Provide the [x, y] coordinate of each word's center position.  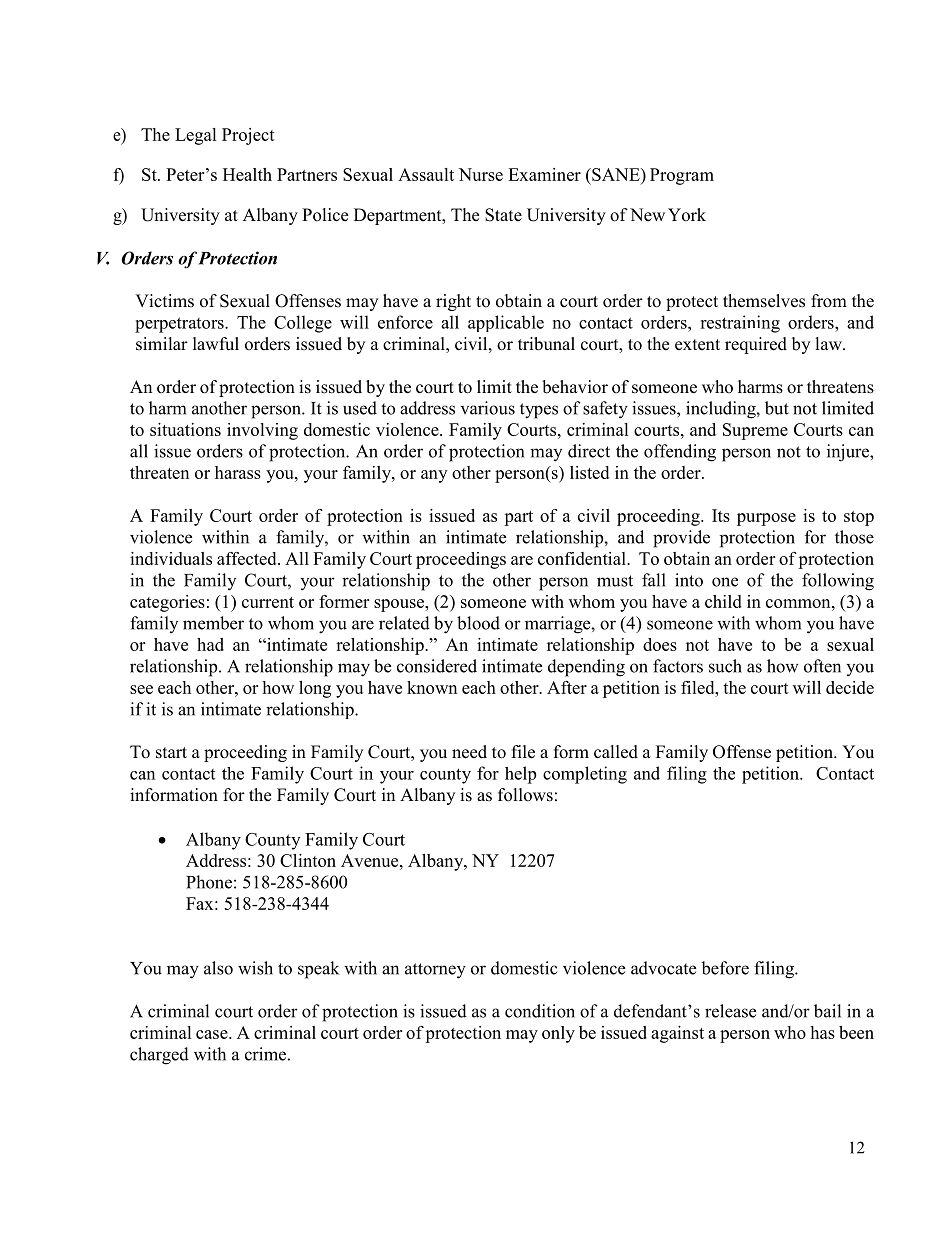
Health [247, 174]
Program [682, 176]
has [822, 1032]
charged [159, 1056]
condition [540, 1011]
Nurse [481, 174]
